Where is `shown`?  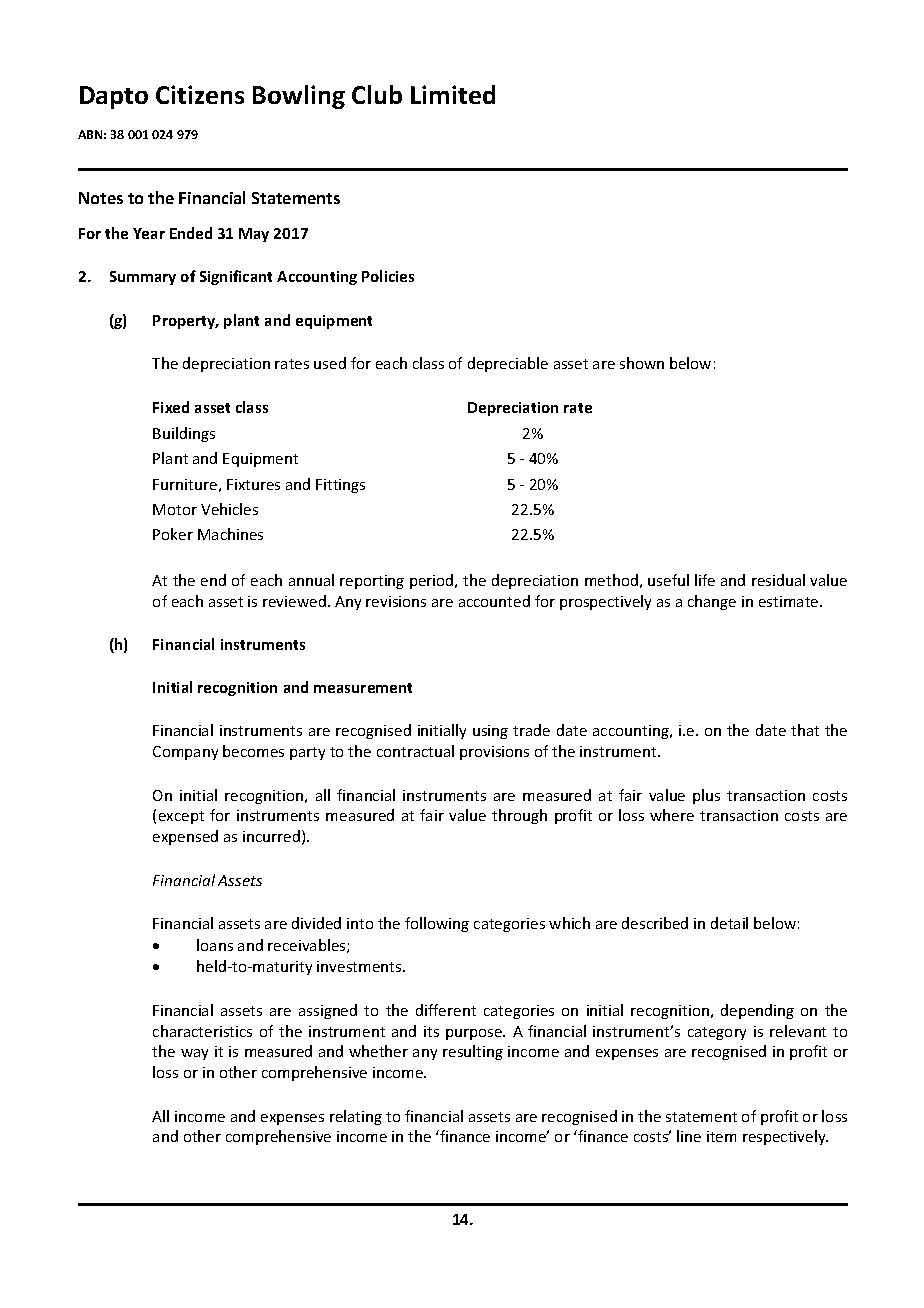
shown is located at coordinates (642, 363).
